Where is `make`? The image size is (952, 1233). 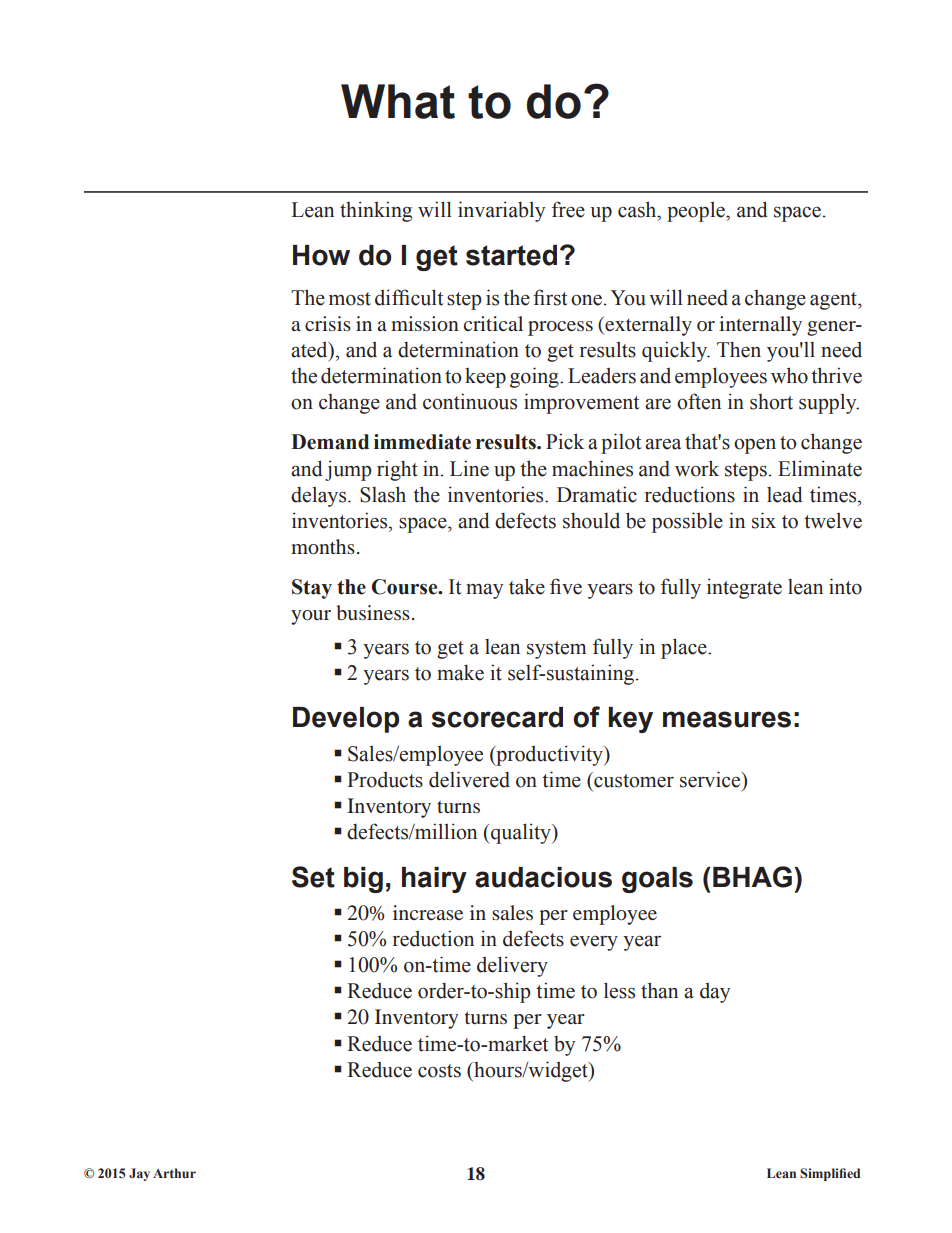 make is located at coordinates (460, 672).
